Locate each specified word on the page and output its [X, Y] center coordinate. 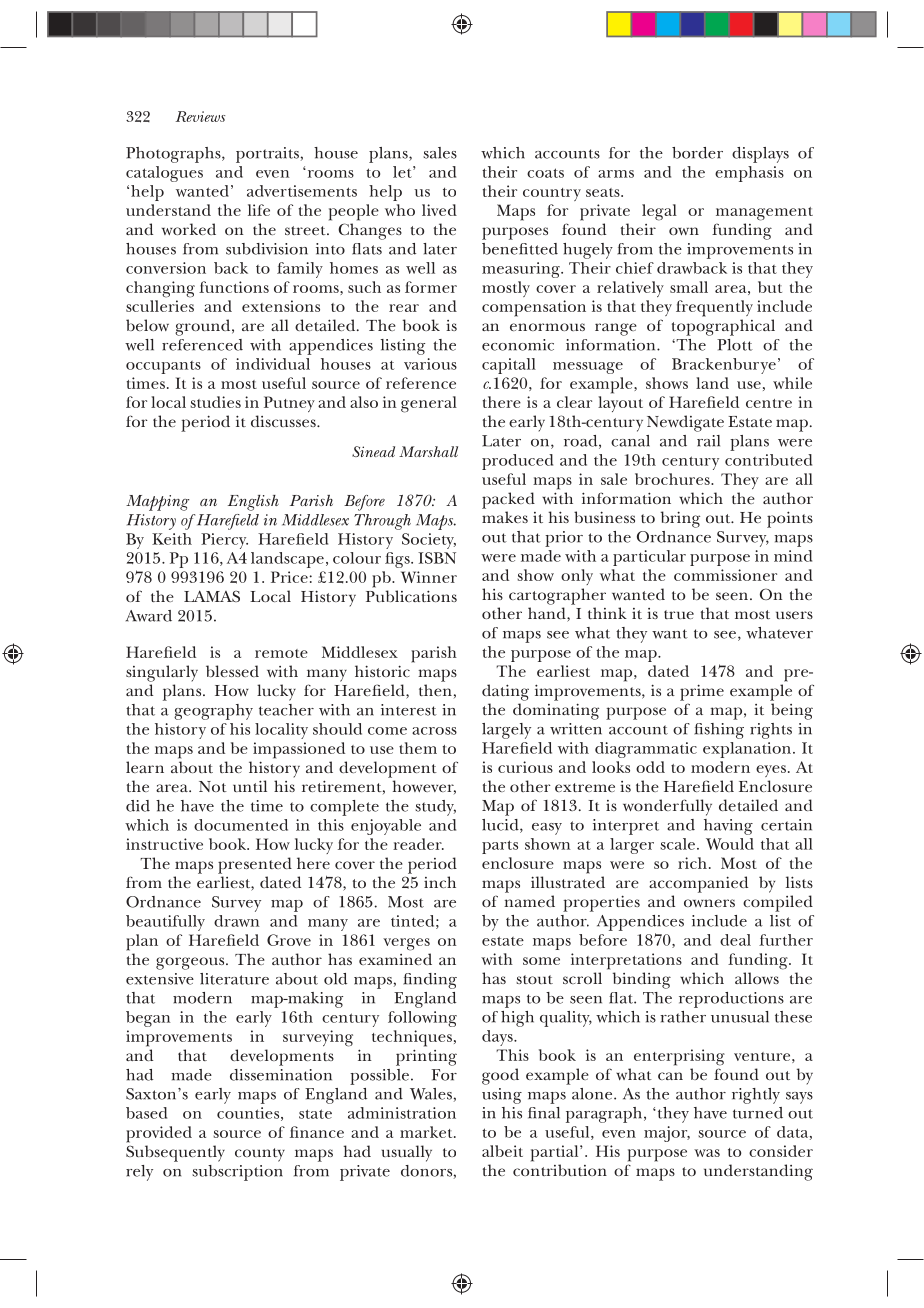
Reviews [200, 116]
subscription [237, 1173]
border [697, 153]
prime [702, 692]
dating [505, 692]
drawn [237, 921]
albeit [502, 1151]
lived [439, 210]
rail [708, 441]
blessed [232, 671]
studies [215, 402]
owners [709, 903]
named [529, 901]
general [429, 404]
